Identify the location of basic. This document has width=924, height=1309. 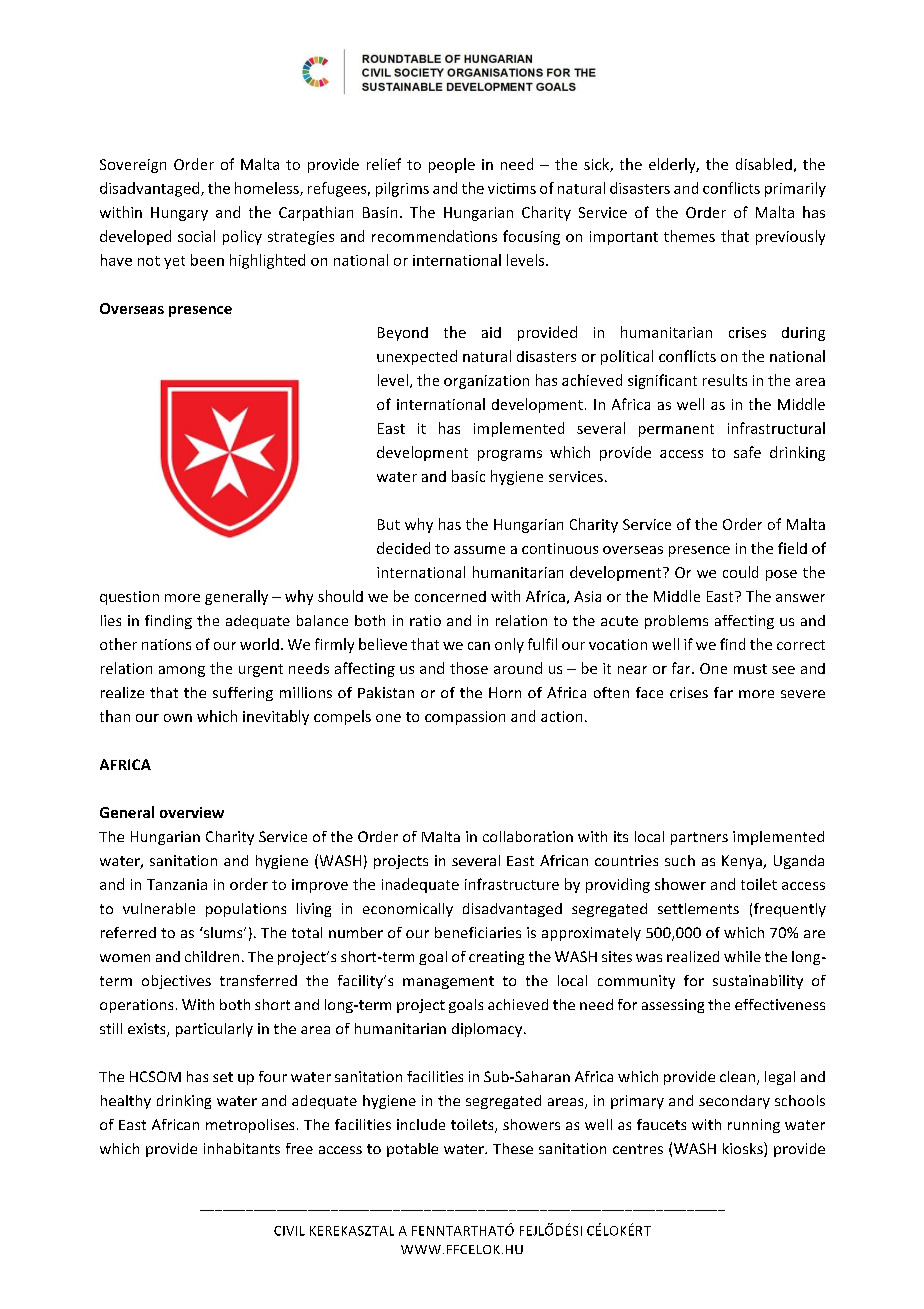
(468, 476).
